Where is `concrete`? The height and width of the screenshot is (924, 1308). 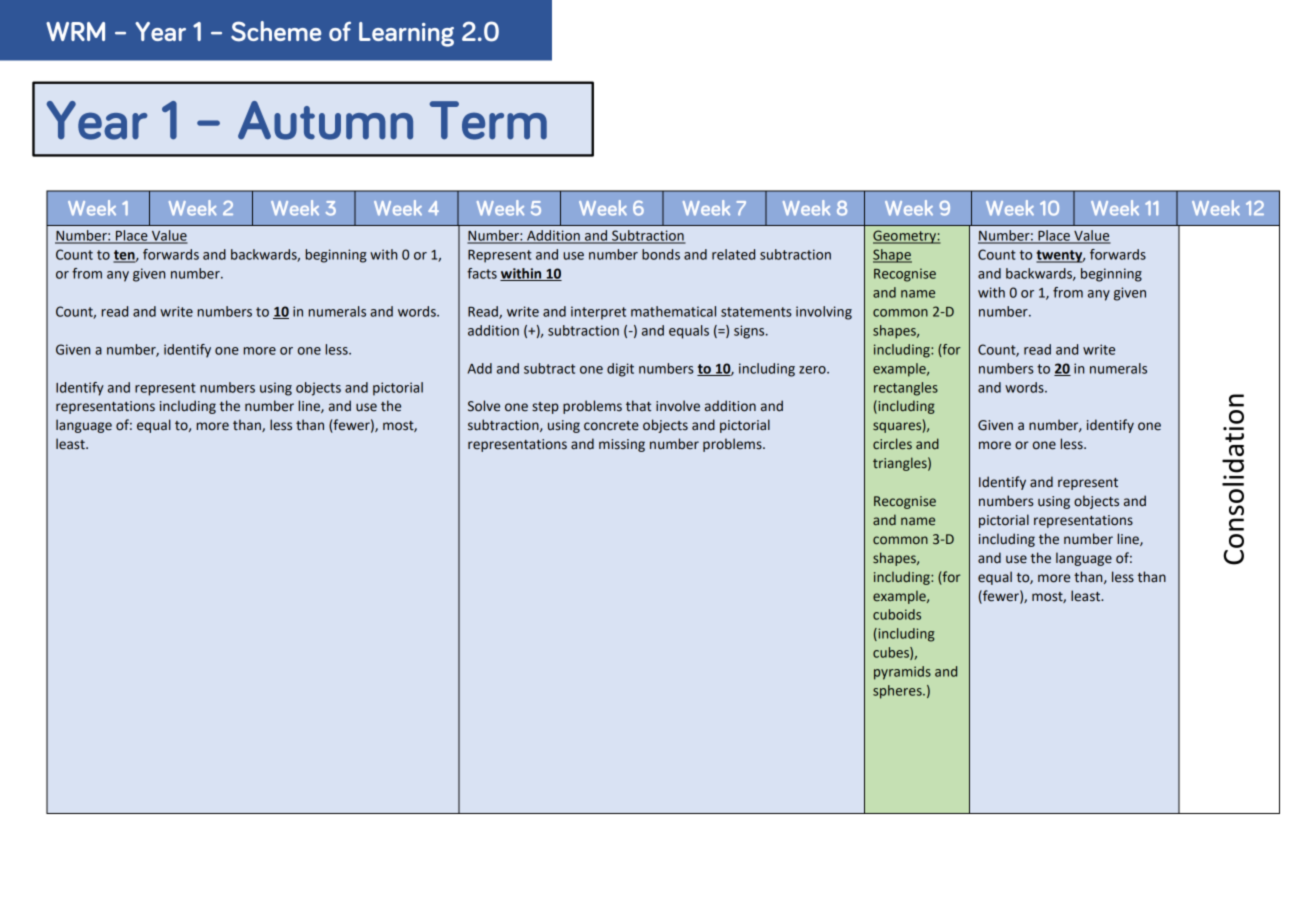
concrete is located at coordinates (611, 426).
